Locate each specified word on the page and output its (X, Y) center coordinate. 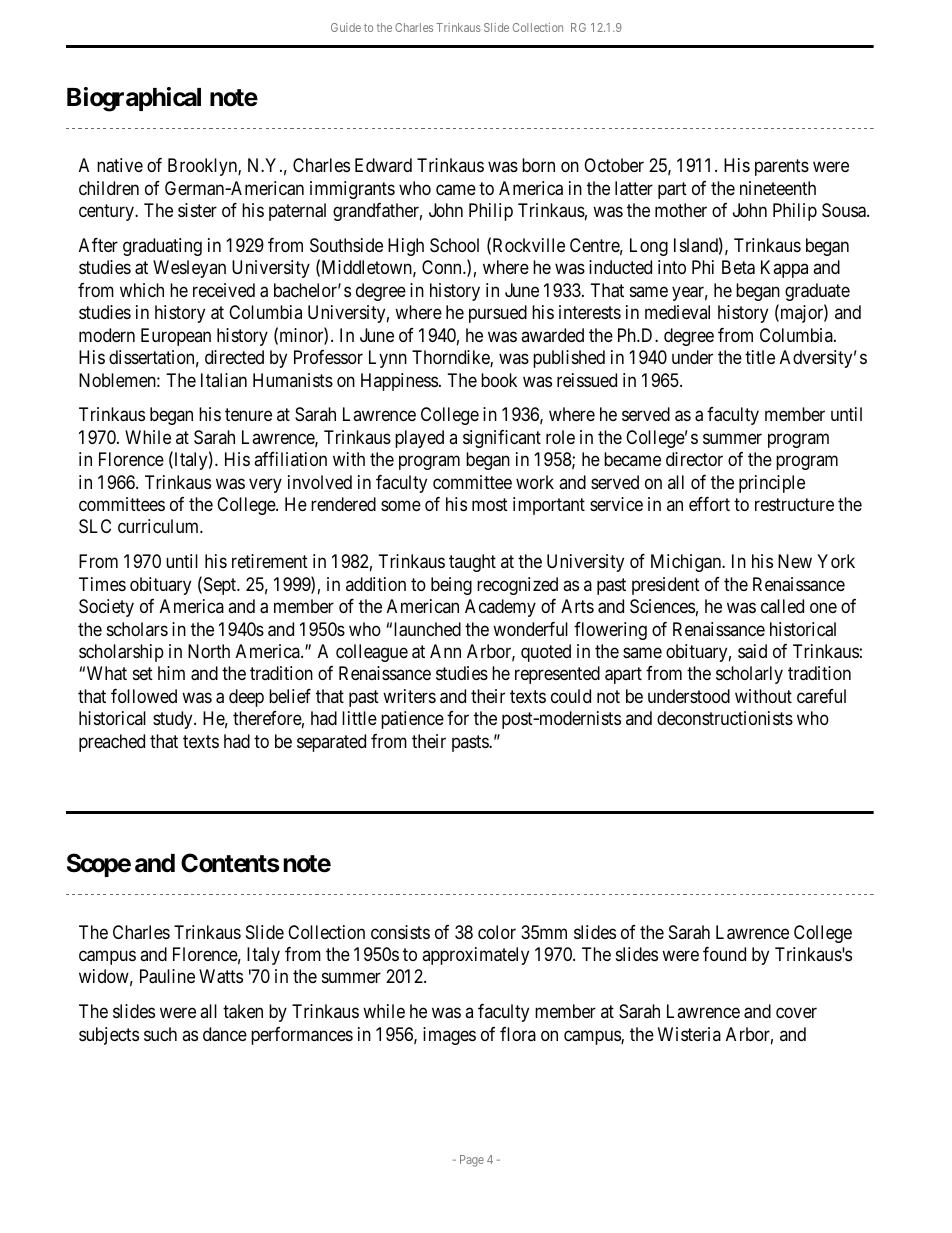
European (176, 337)
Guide (346, 27)
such (160, 1034)
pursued (498, 314)
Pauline (167, 976)
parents (782, 168)
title (760, 357)
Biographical (134, 99)
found (724, 954)
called (782, 606)
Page (472, 1161)
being (451, 586)
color (497, 932)
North (209, 651)
